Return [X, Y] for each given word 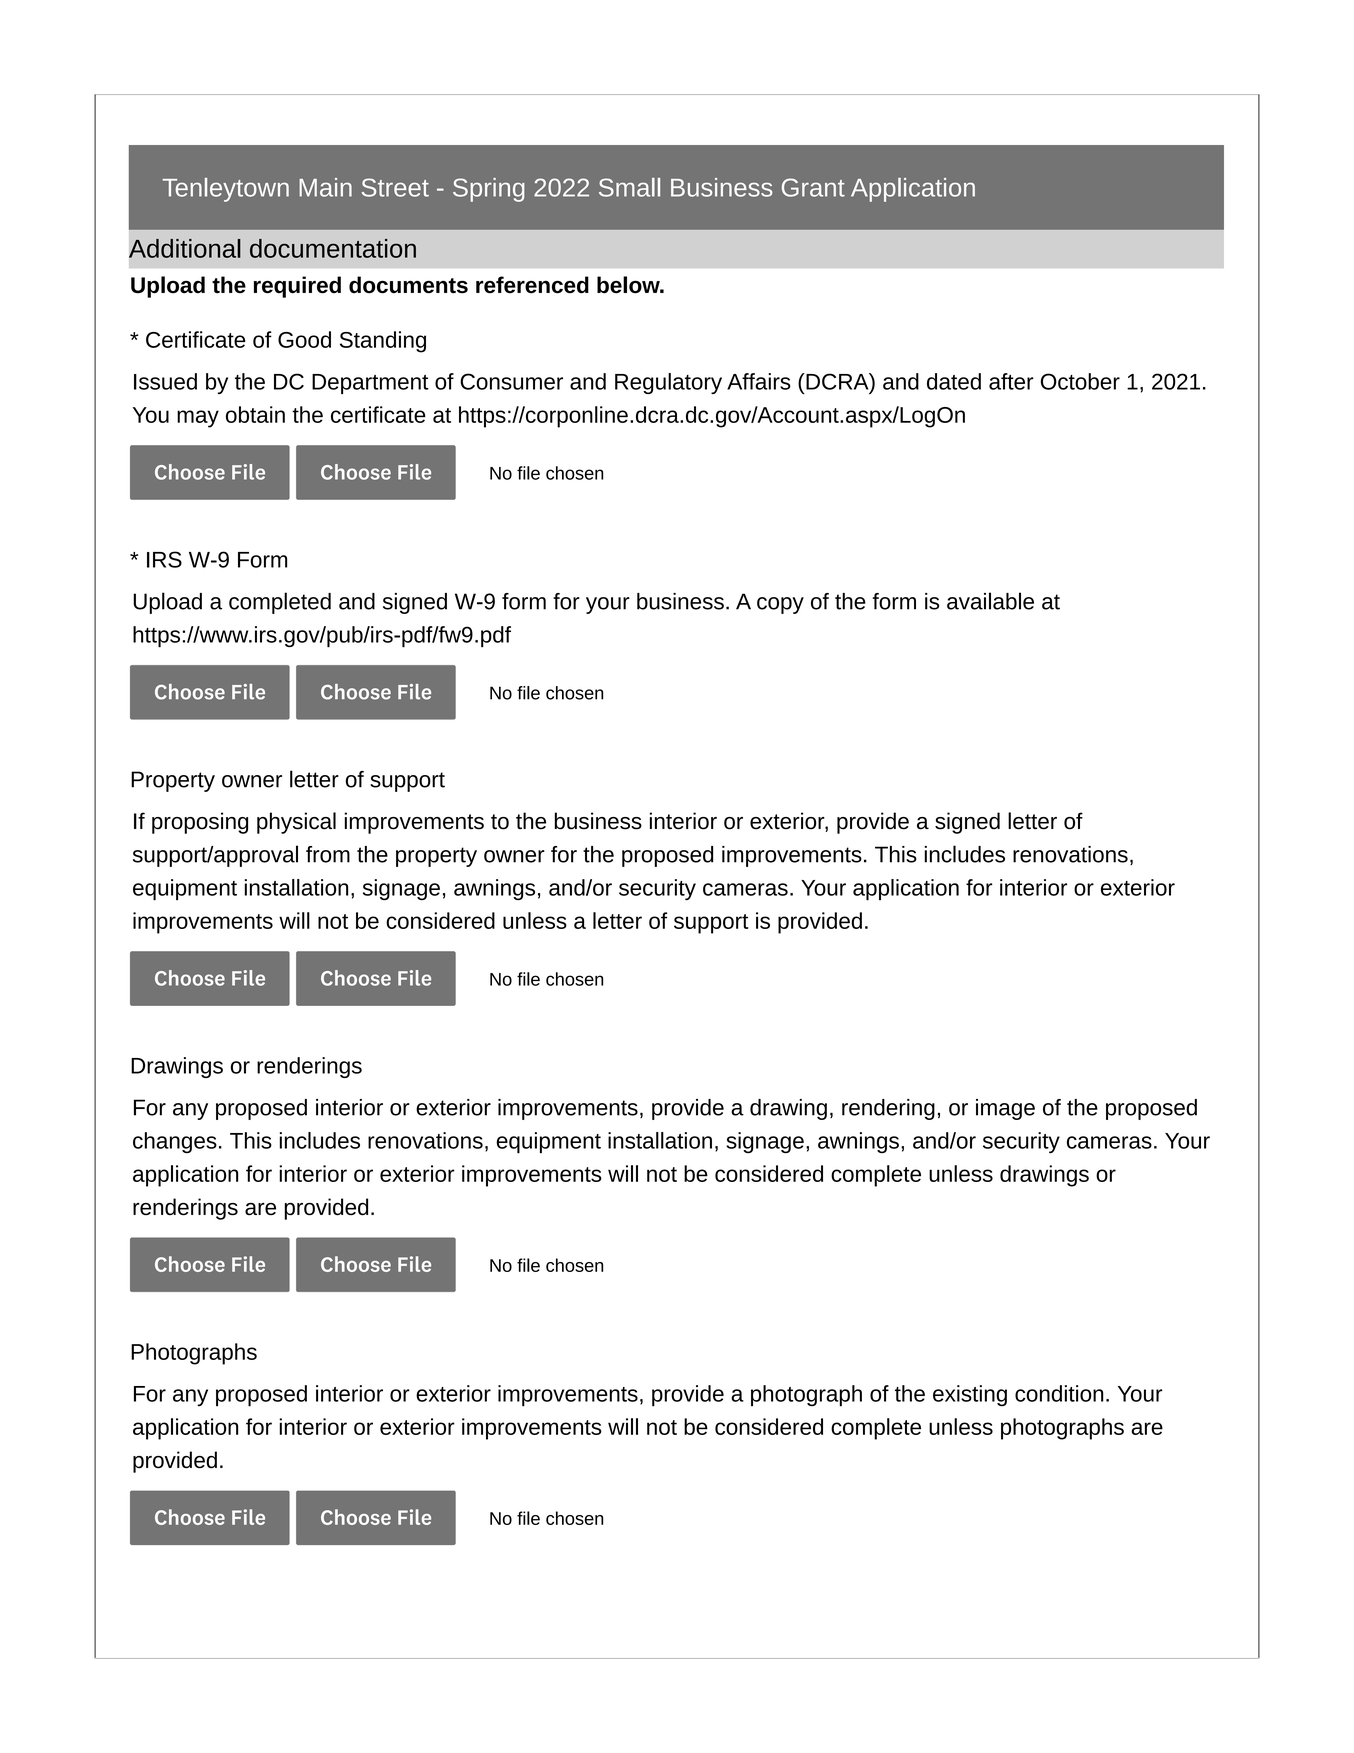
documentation [333, 248]
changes [175, 1142]
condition [1059, 1393]
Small [629, 187]
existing [970, 1395]
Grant [813, 187]
